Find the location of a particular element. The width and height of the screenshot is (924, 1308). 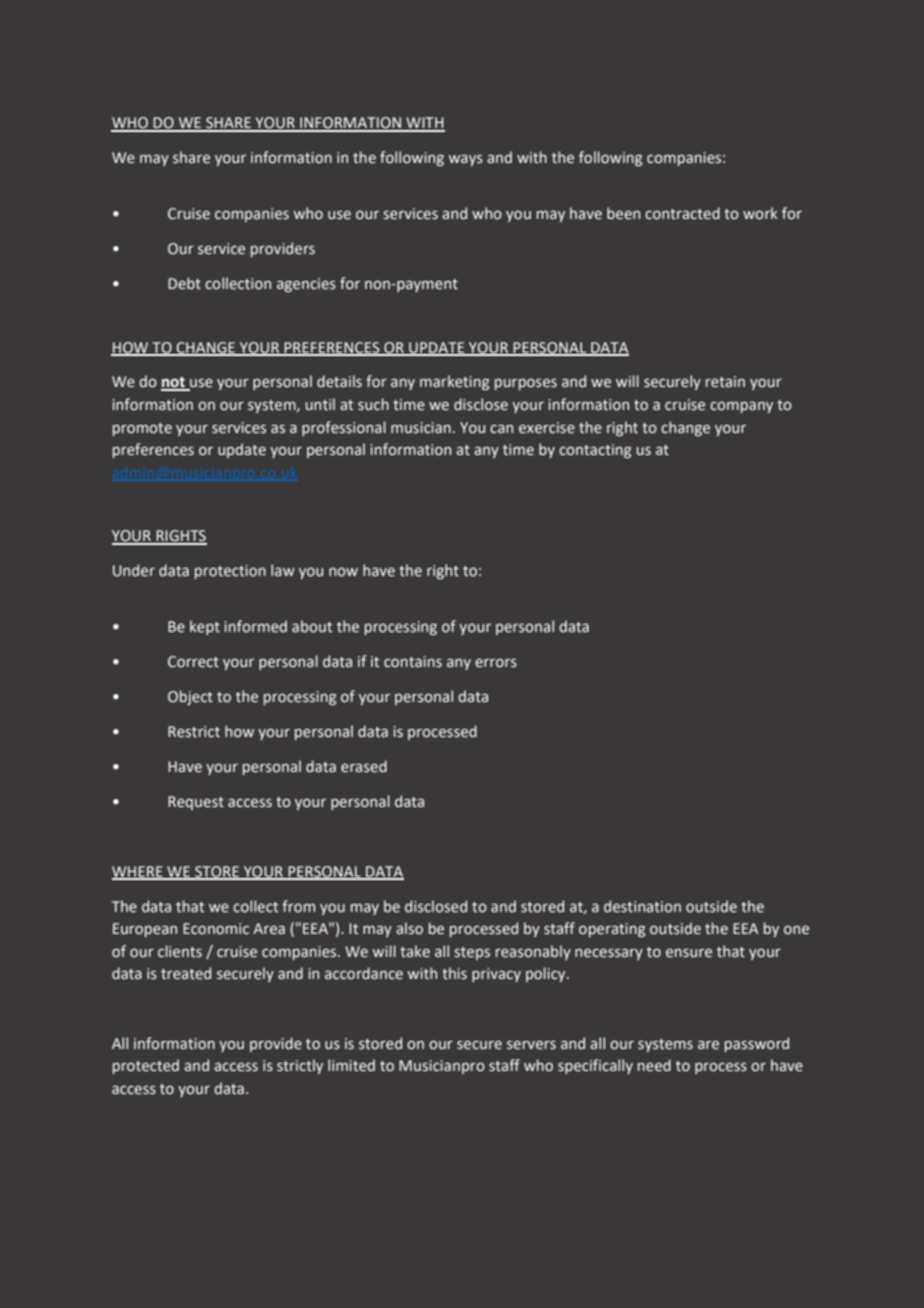

Debt is located at coordinates (184, 283).
